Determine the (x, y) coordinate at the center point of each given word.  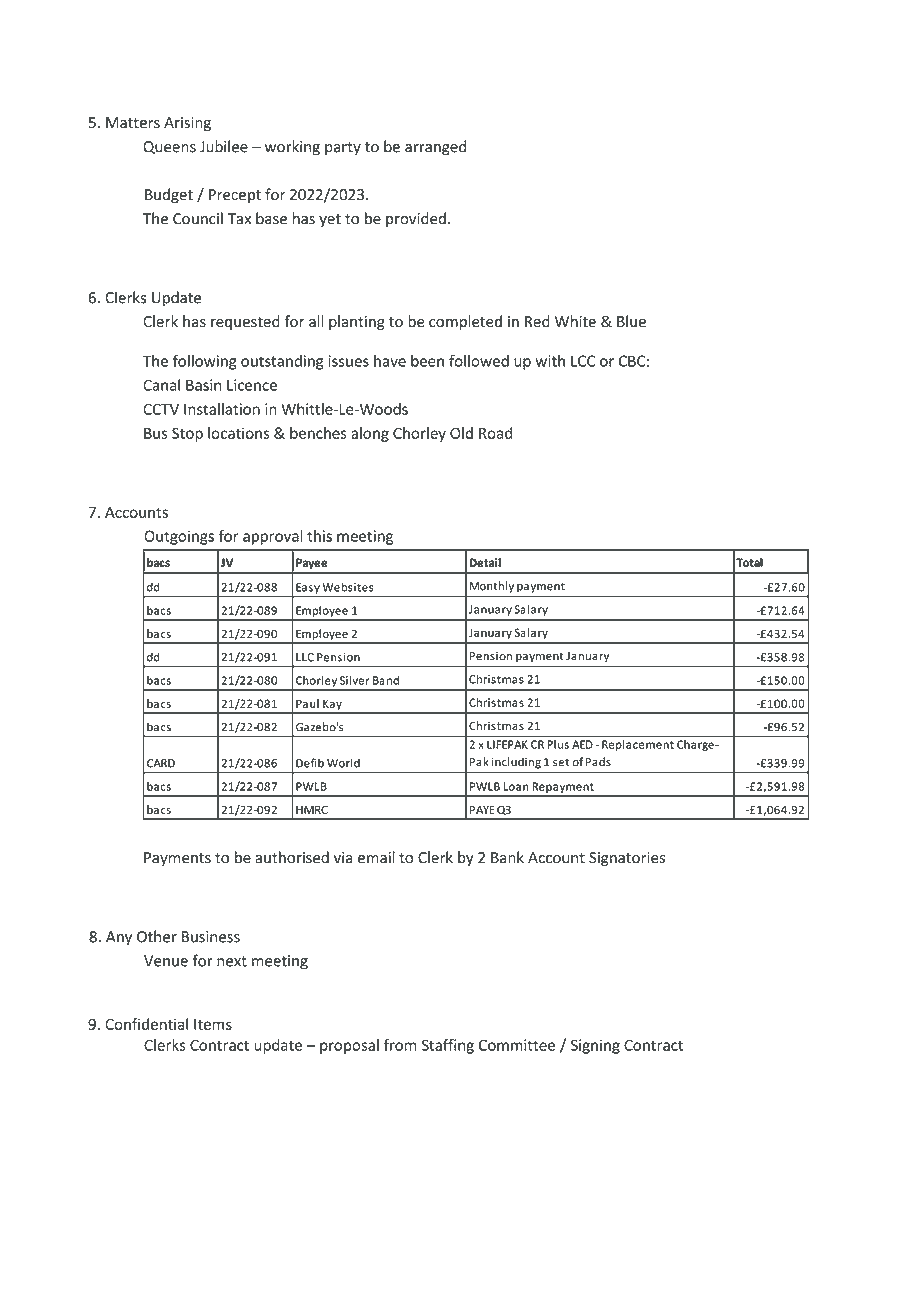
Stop (187, 434)
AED (582, 744)
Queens (169, 147)
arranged (435, 148)
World (343, 763)
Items (213, 1024)
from (400, 1045)
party (343, 148)
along (370, 434)
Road (495, 433)
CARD (161, 763)
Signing (595, 1046)
